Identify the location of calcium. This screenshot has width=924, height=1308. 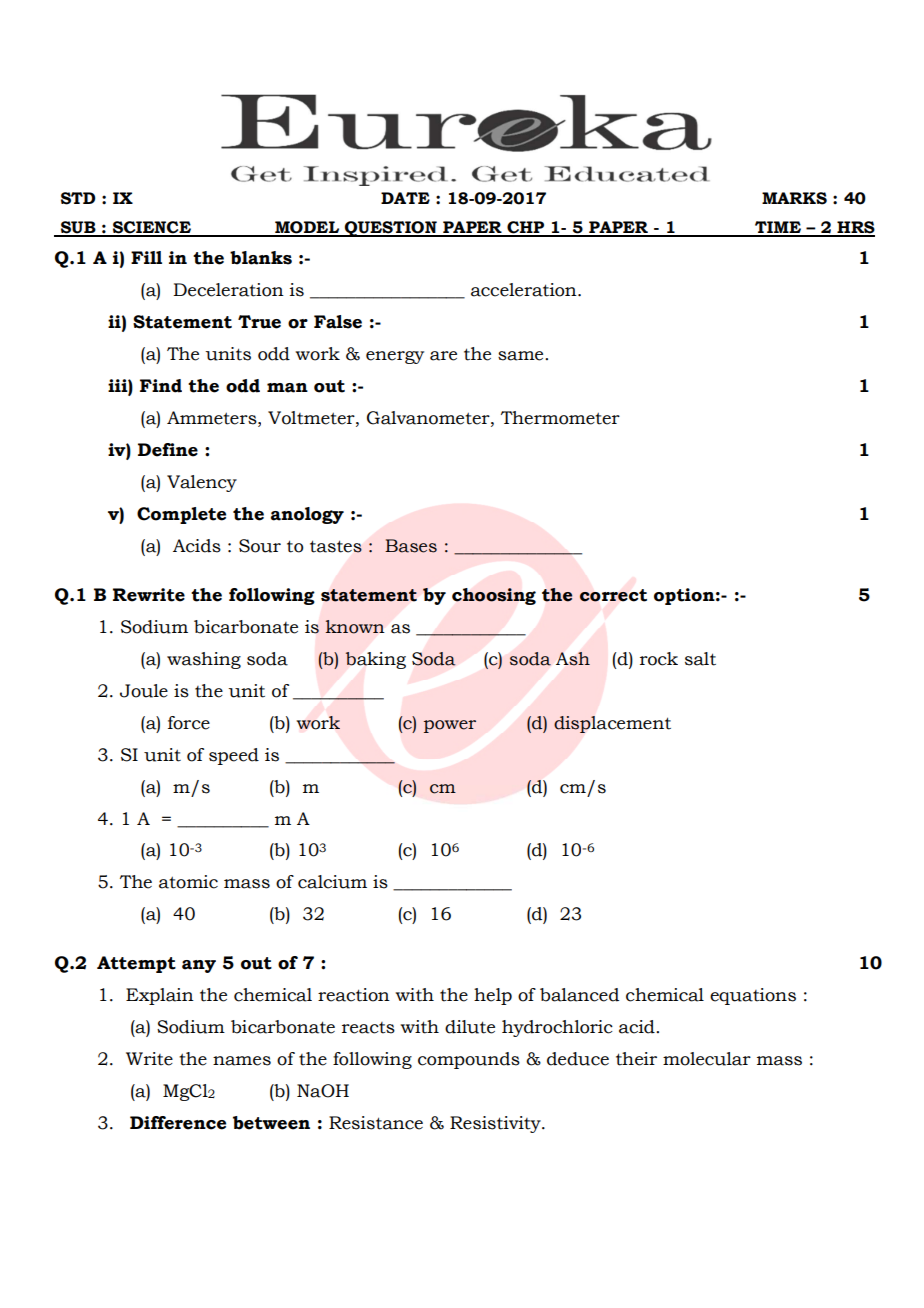
(332, 882).
